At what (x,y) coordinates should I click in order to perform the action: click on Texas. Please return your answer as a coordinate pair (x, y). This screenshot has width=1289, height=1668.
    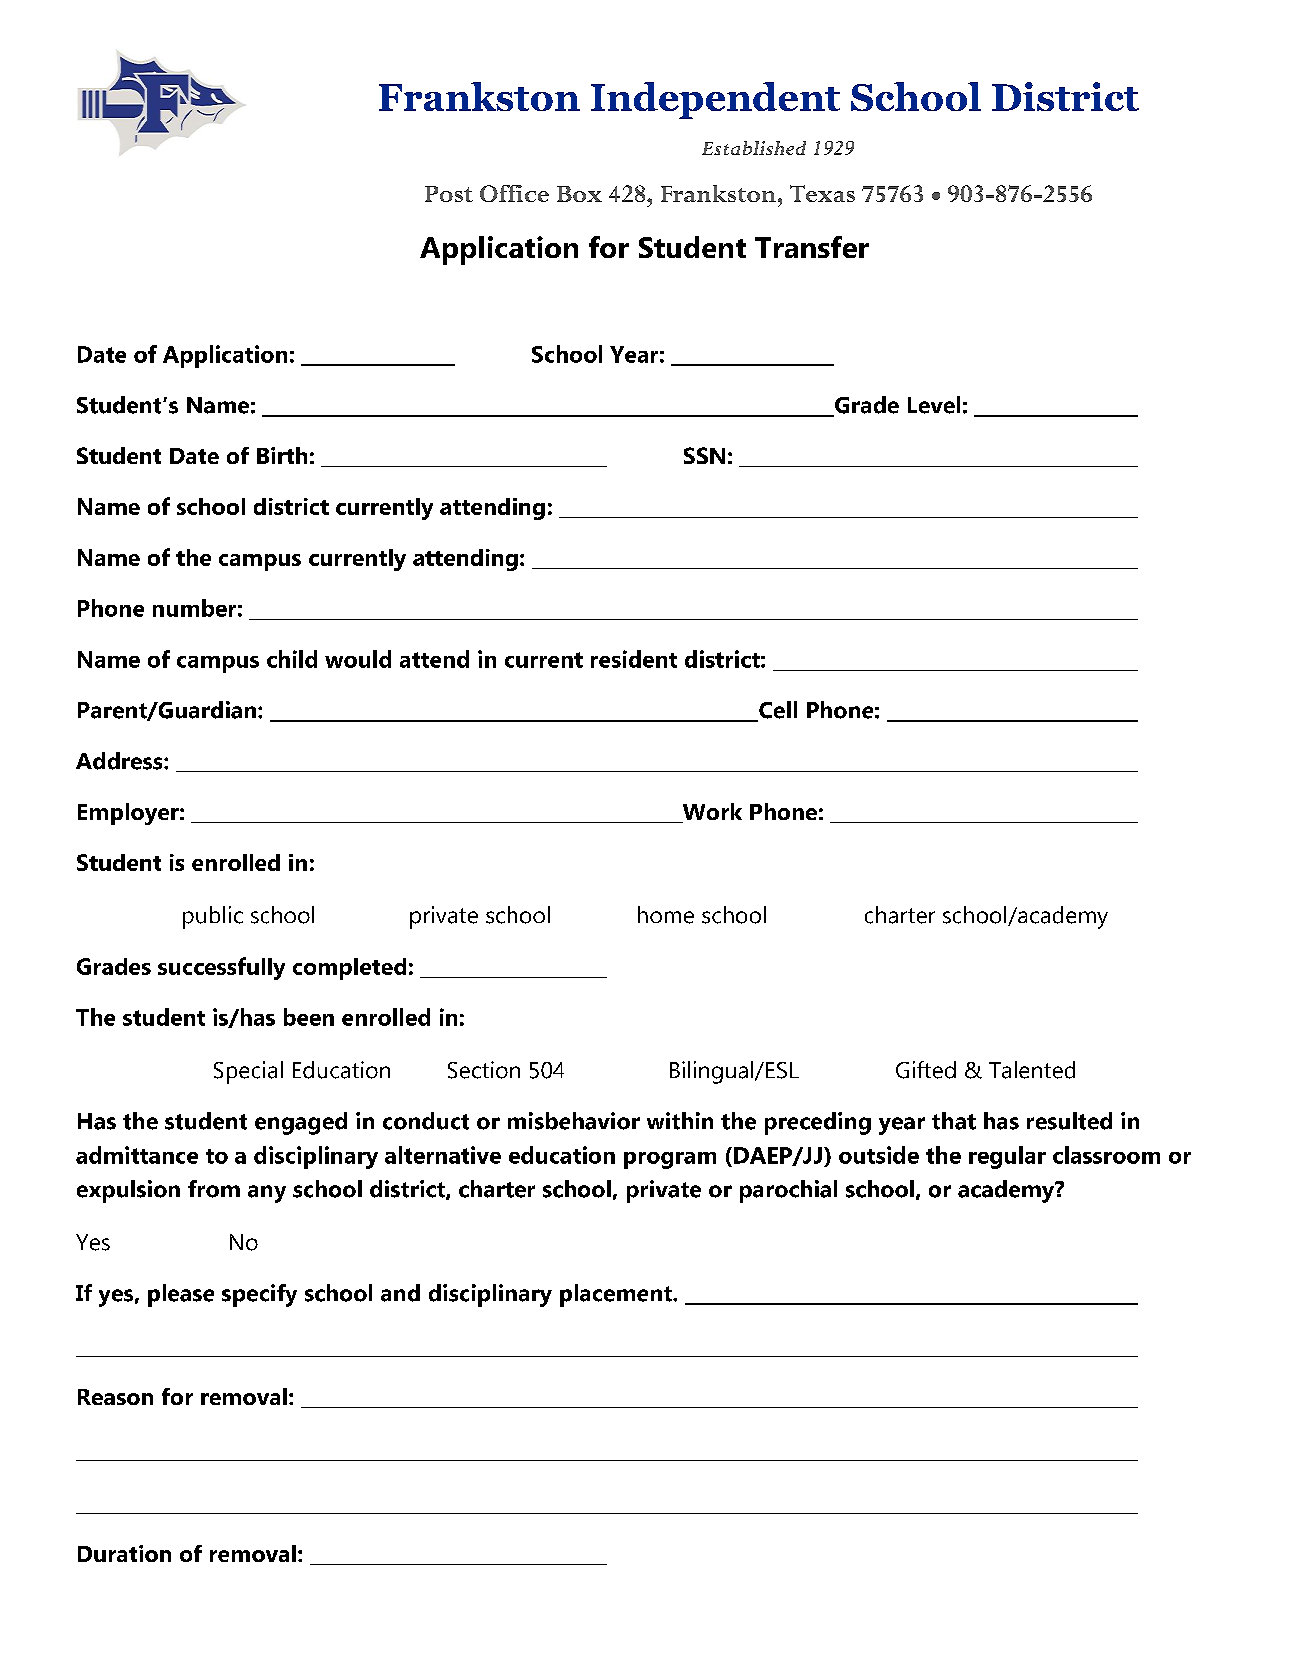
    Looking at the image, I should click on (822, 193).
